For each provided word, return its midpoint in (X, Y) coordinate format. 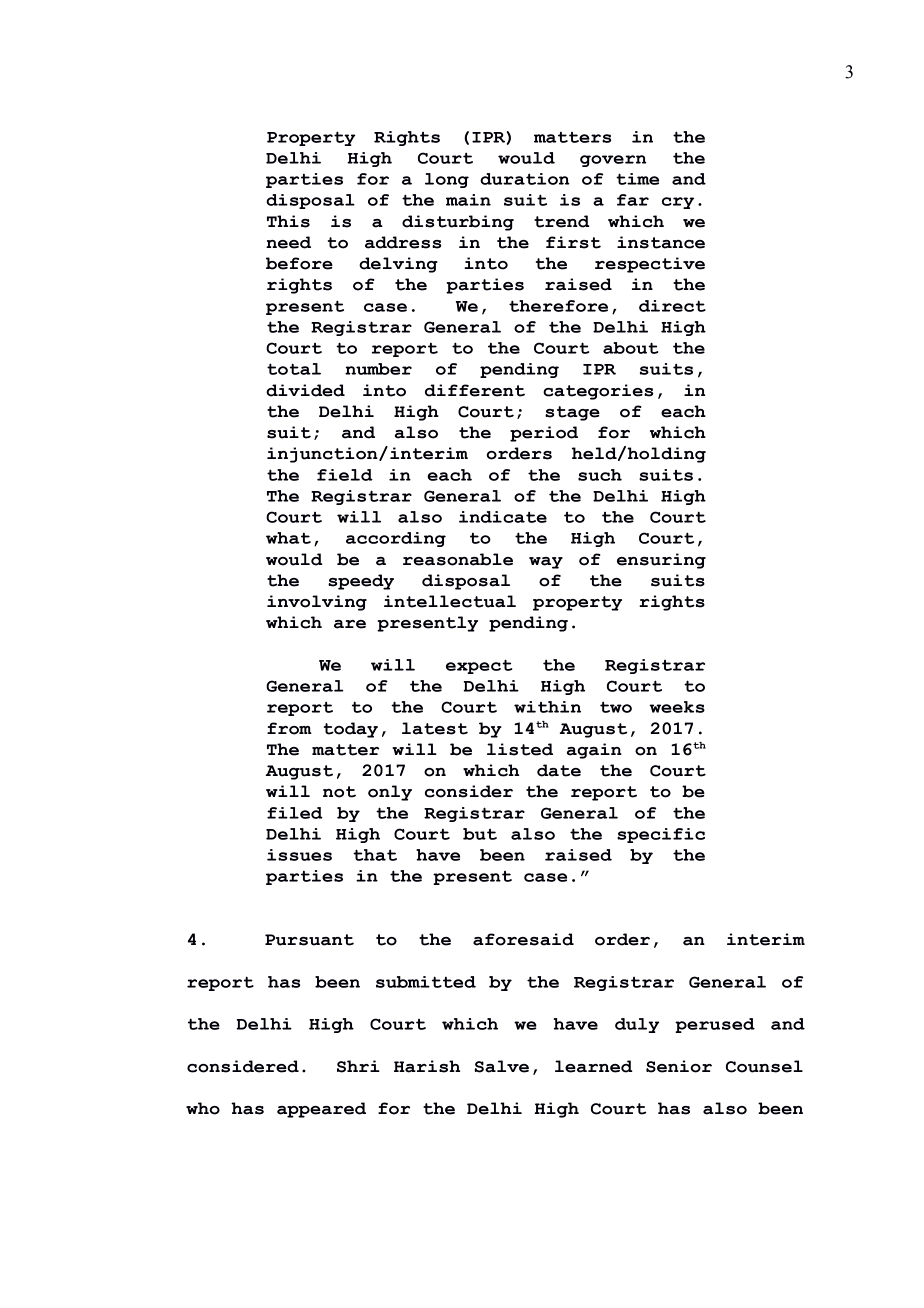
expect (479, 666)
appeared (321, 1110)
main (468, 200)
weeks (677, 707)
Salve (501, 1066)
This (288, 221)
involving (317, 603)
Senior (679, 1066)
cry (678, 203)
